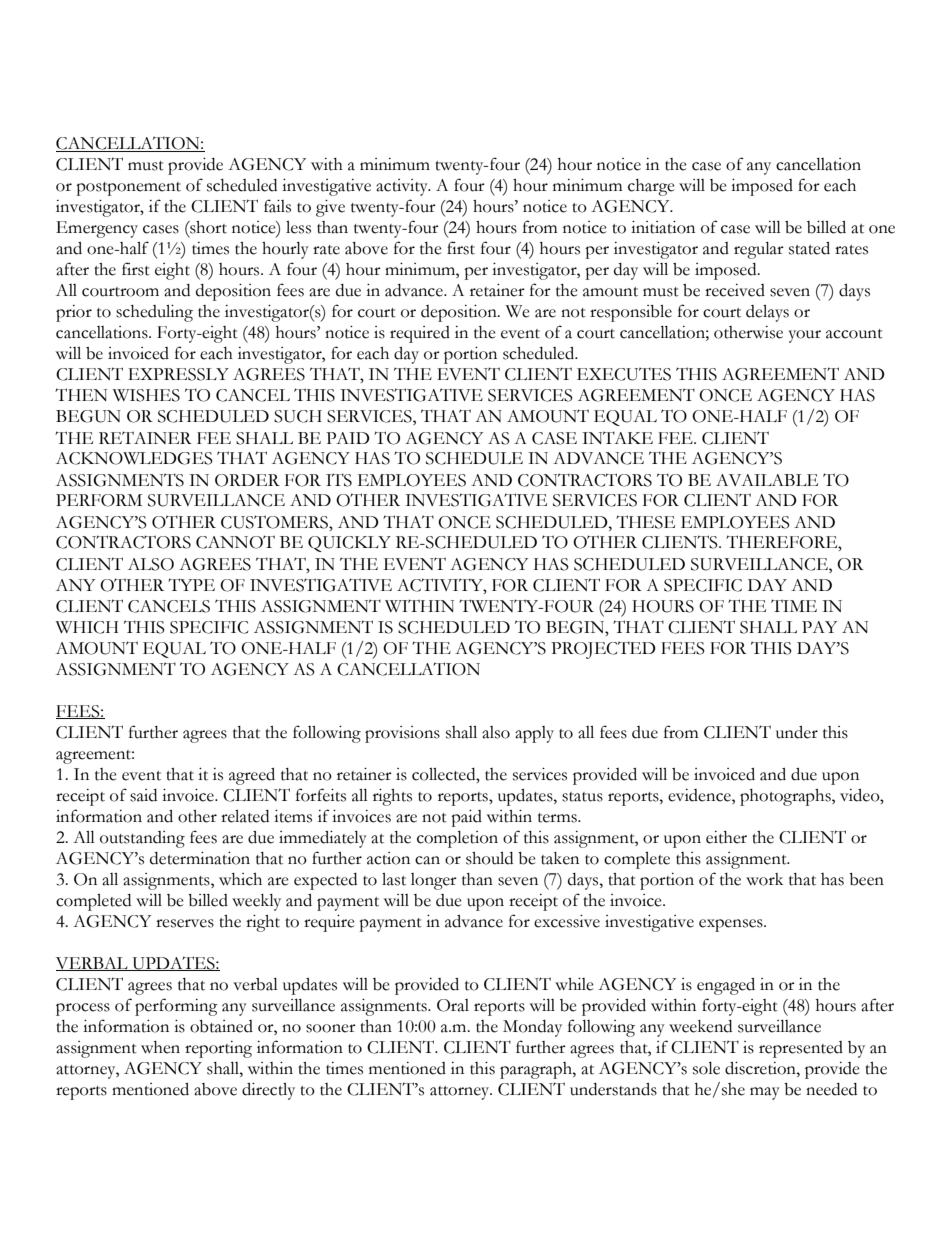  I want to click on when, so click(160, 1047).
